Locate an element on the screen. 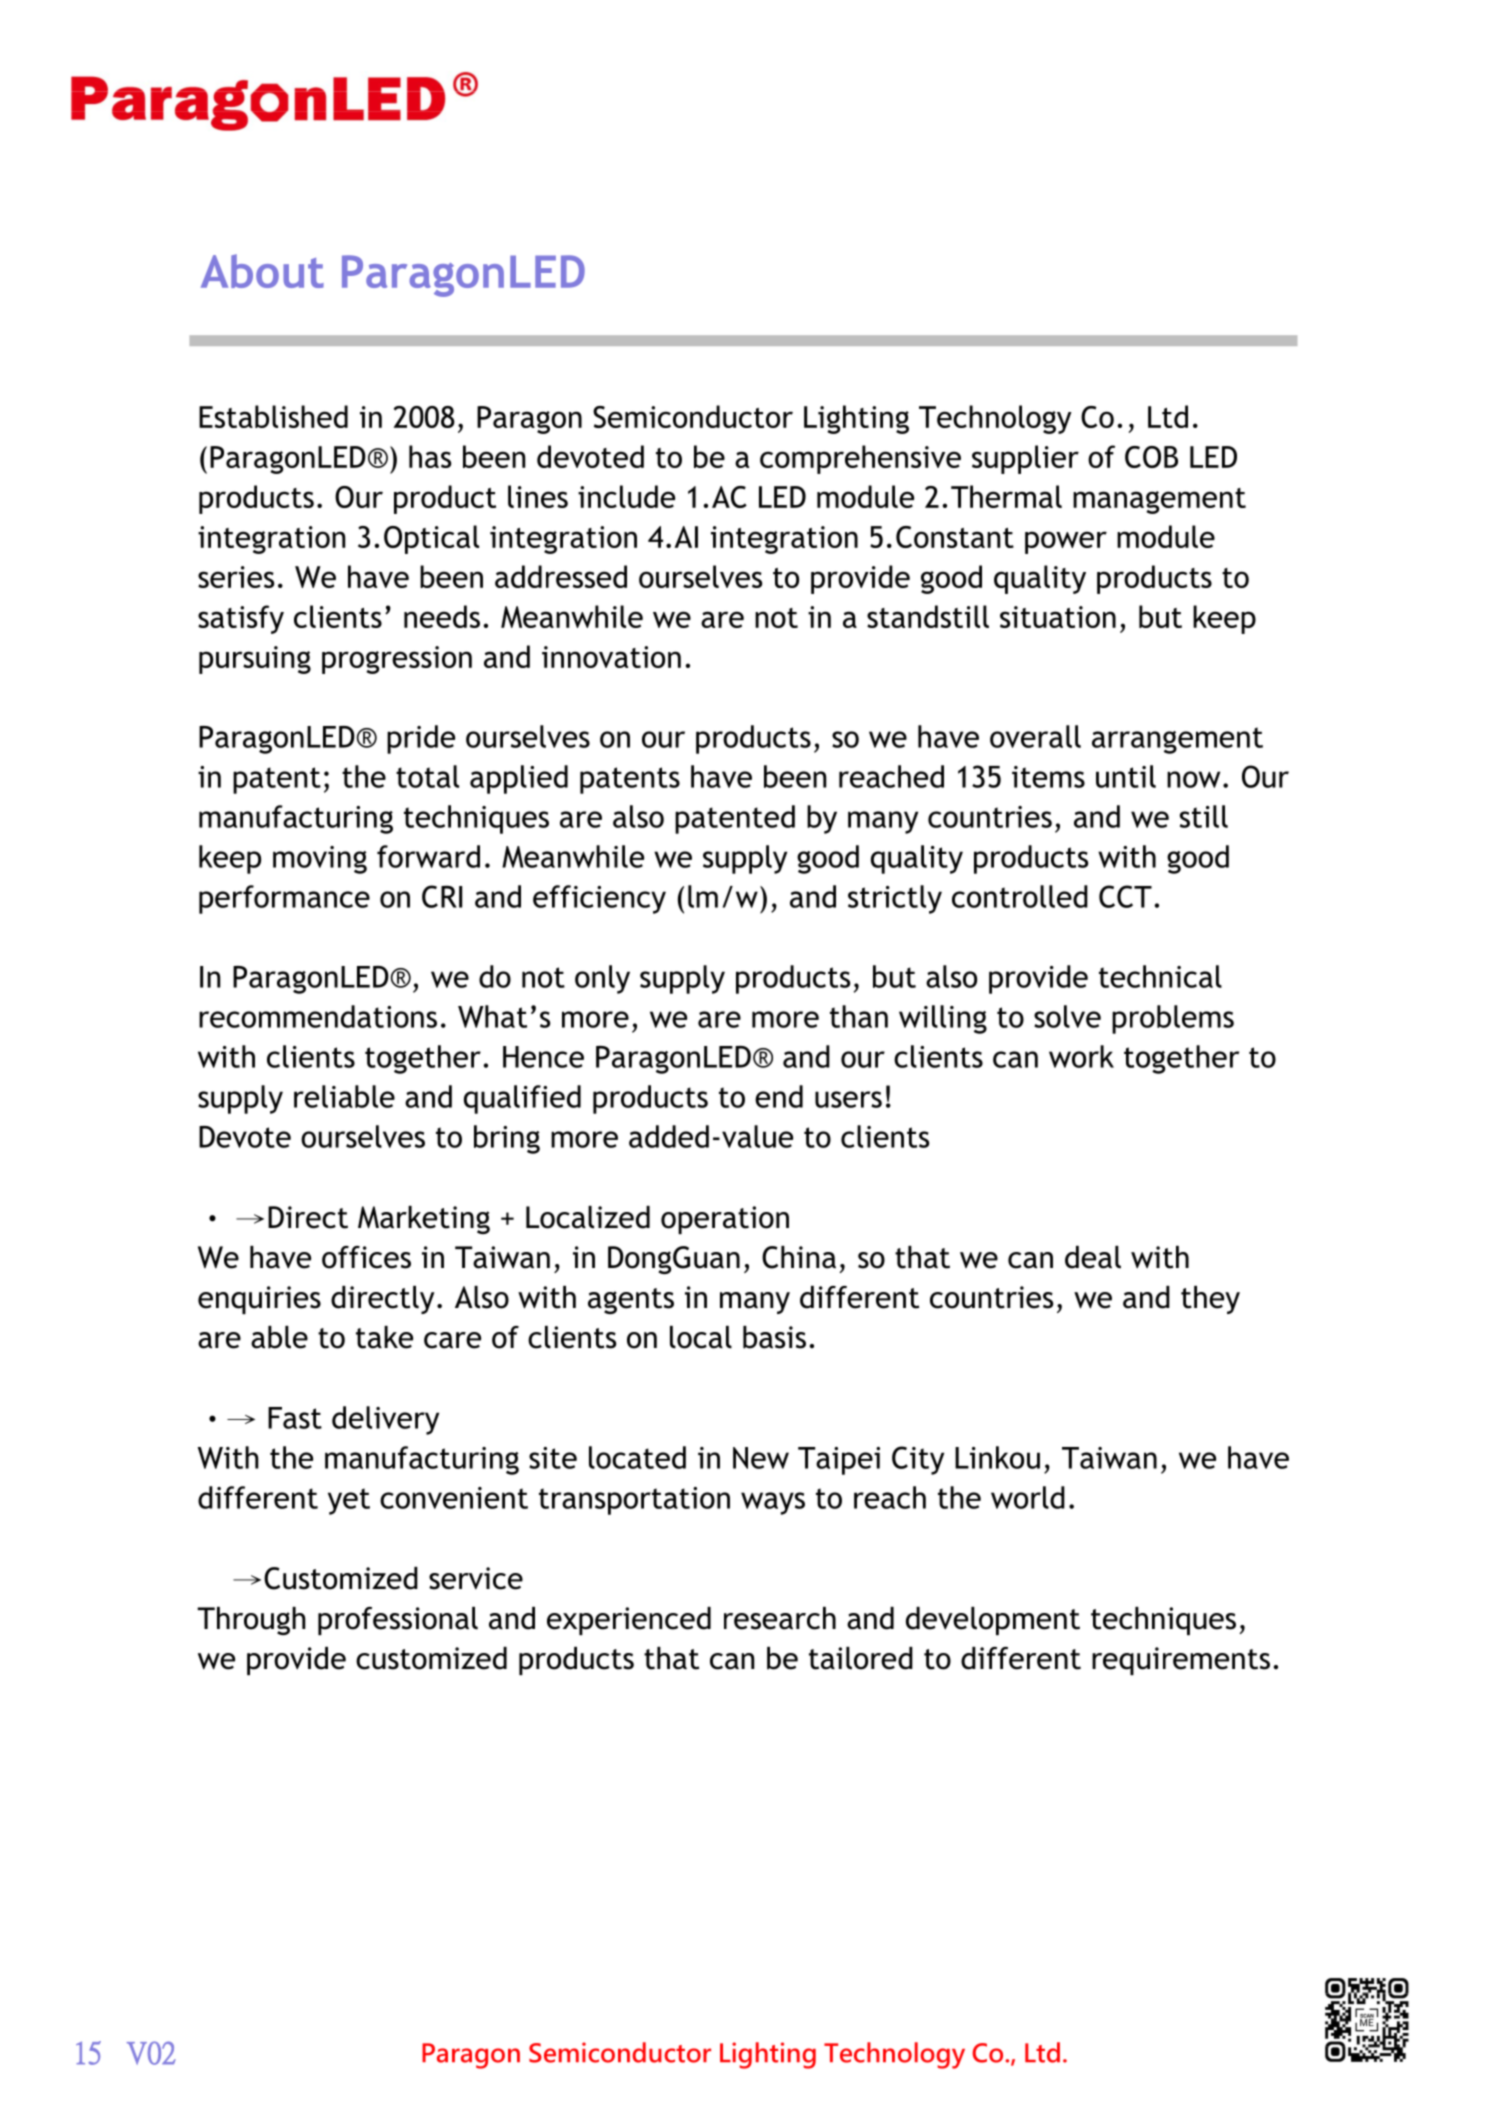 This screenshot has height=2109, width=1491. progression is located at coordinates (397, 660).
